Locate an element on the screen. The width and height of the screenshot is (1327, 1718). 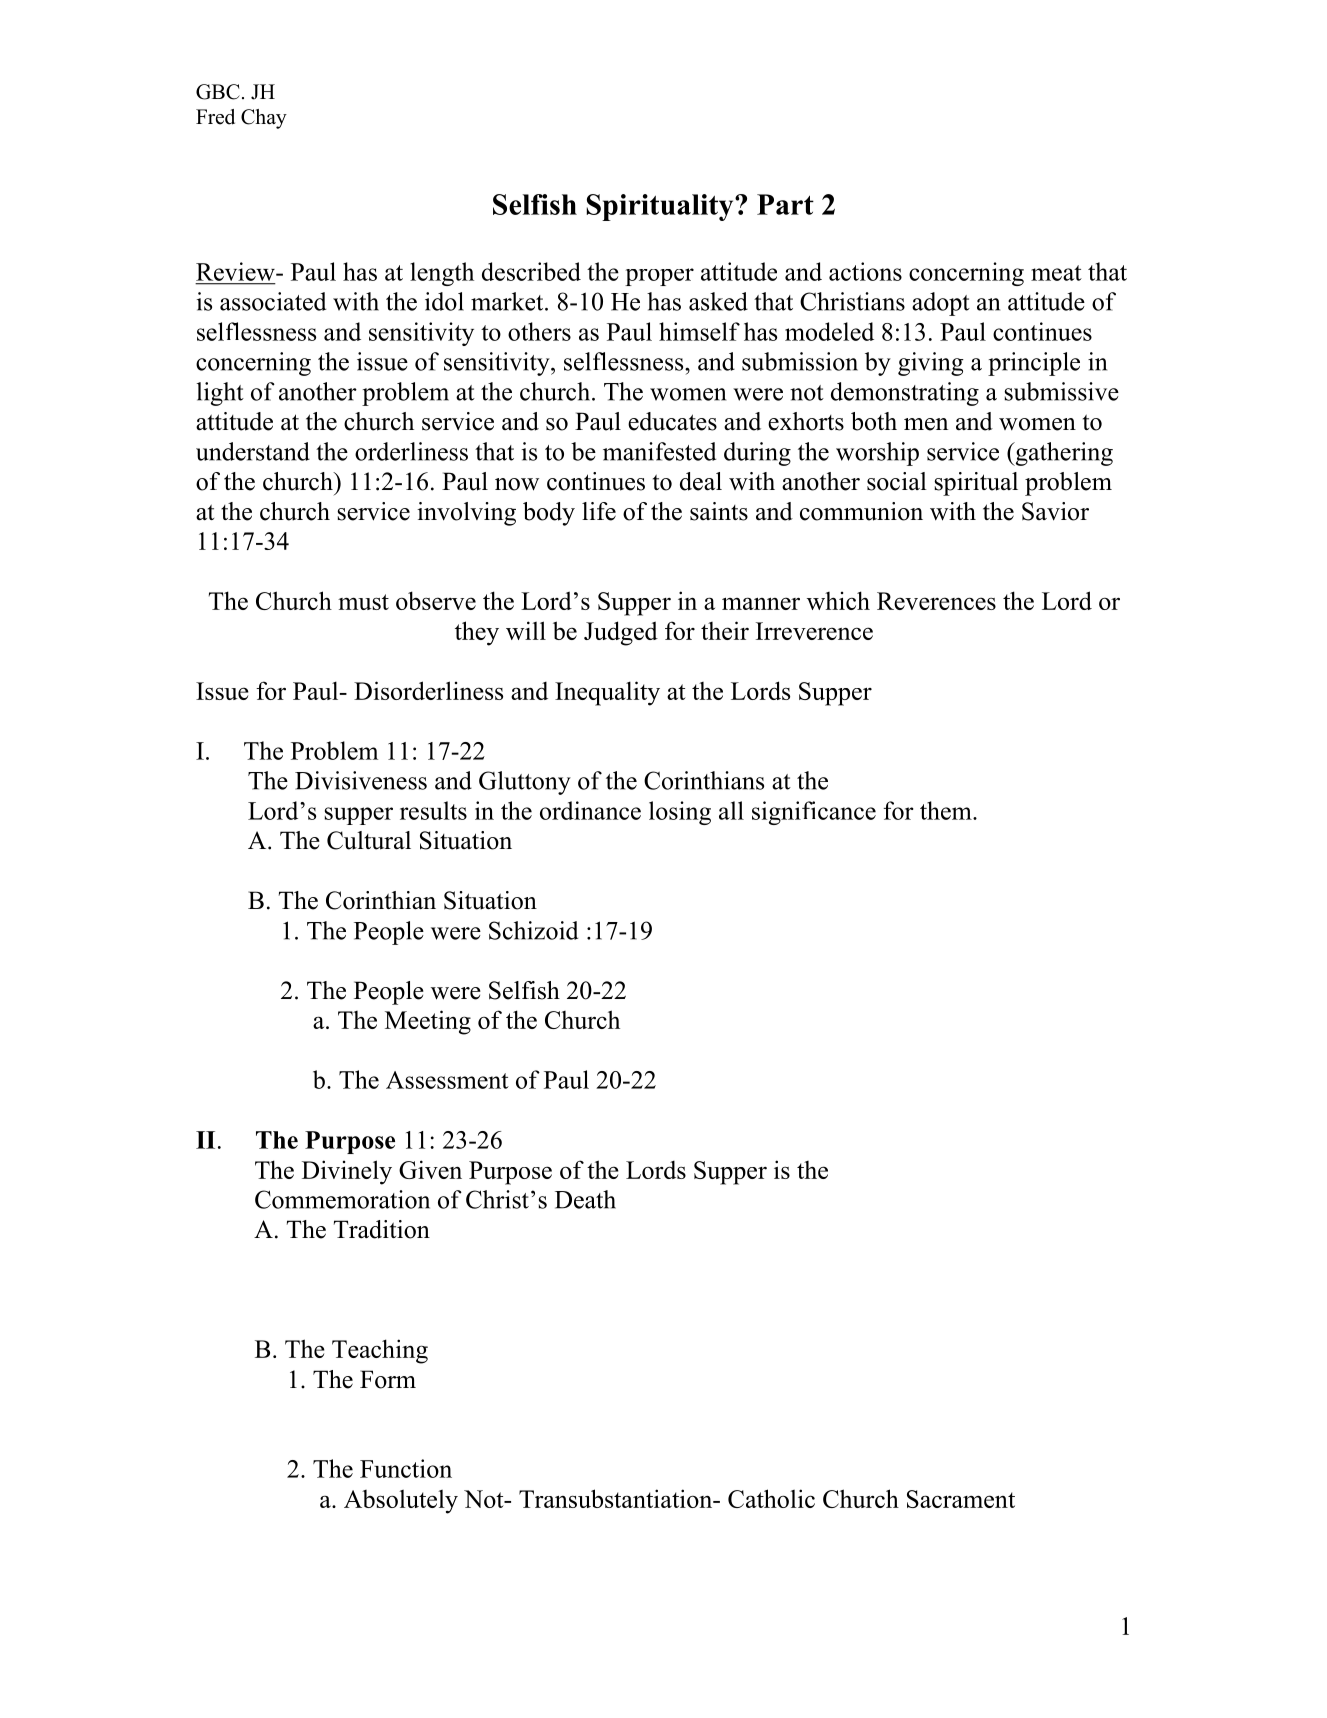
Sacrament is located at coordinates (961, 1499).
